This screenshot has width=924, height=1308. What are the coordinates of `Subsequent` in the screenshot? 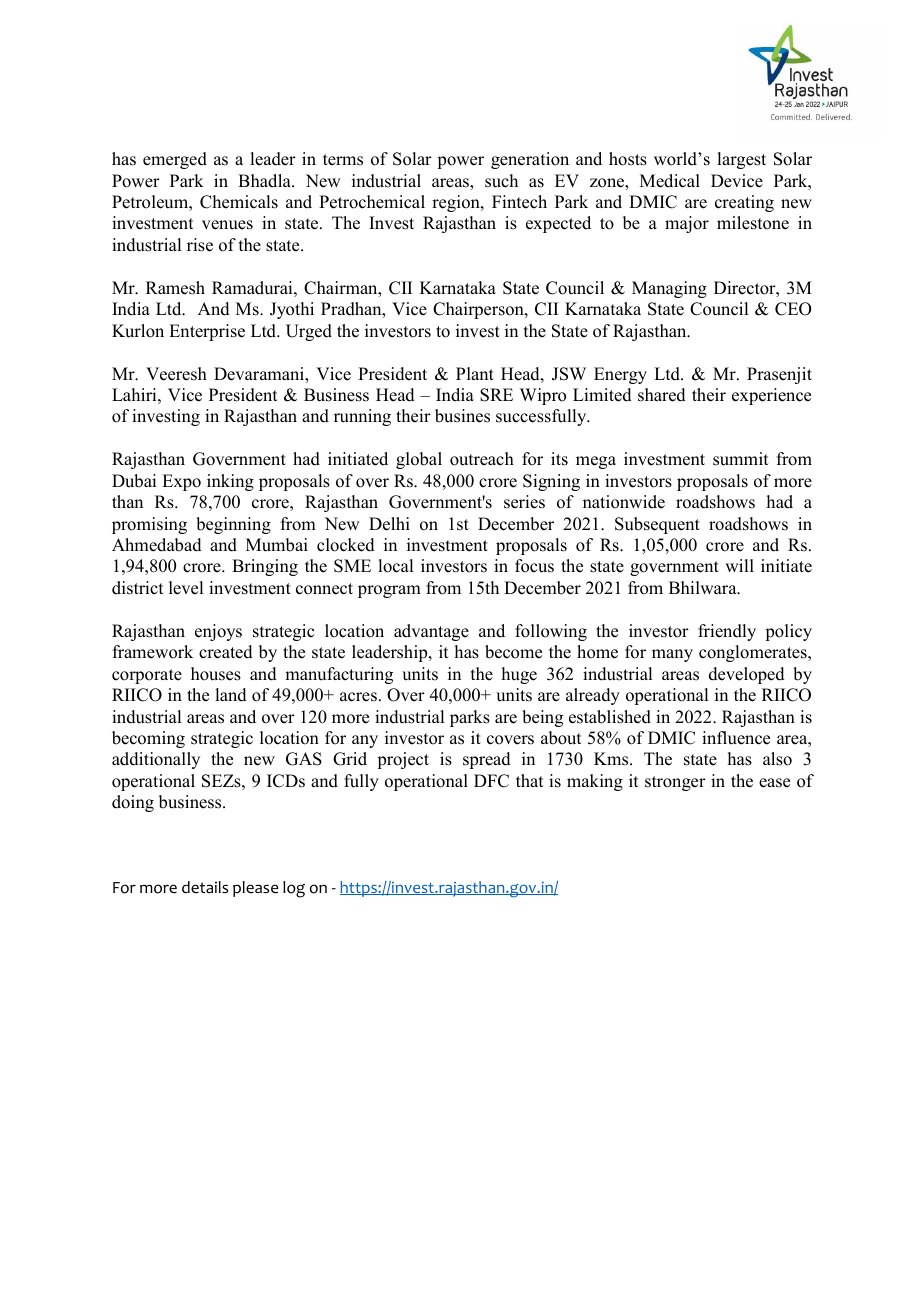 It's located at (657, 525).
